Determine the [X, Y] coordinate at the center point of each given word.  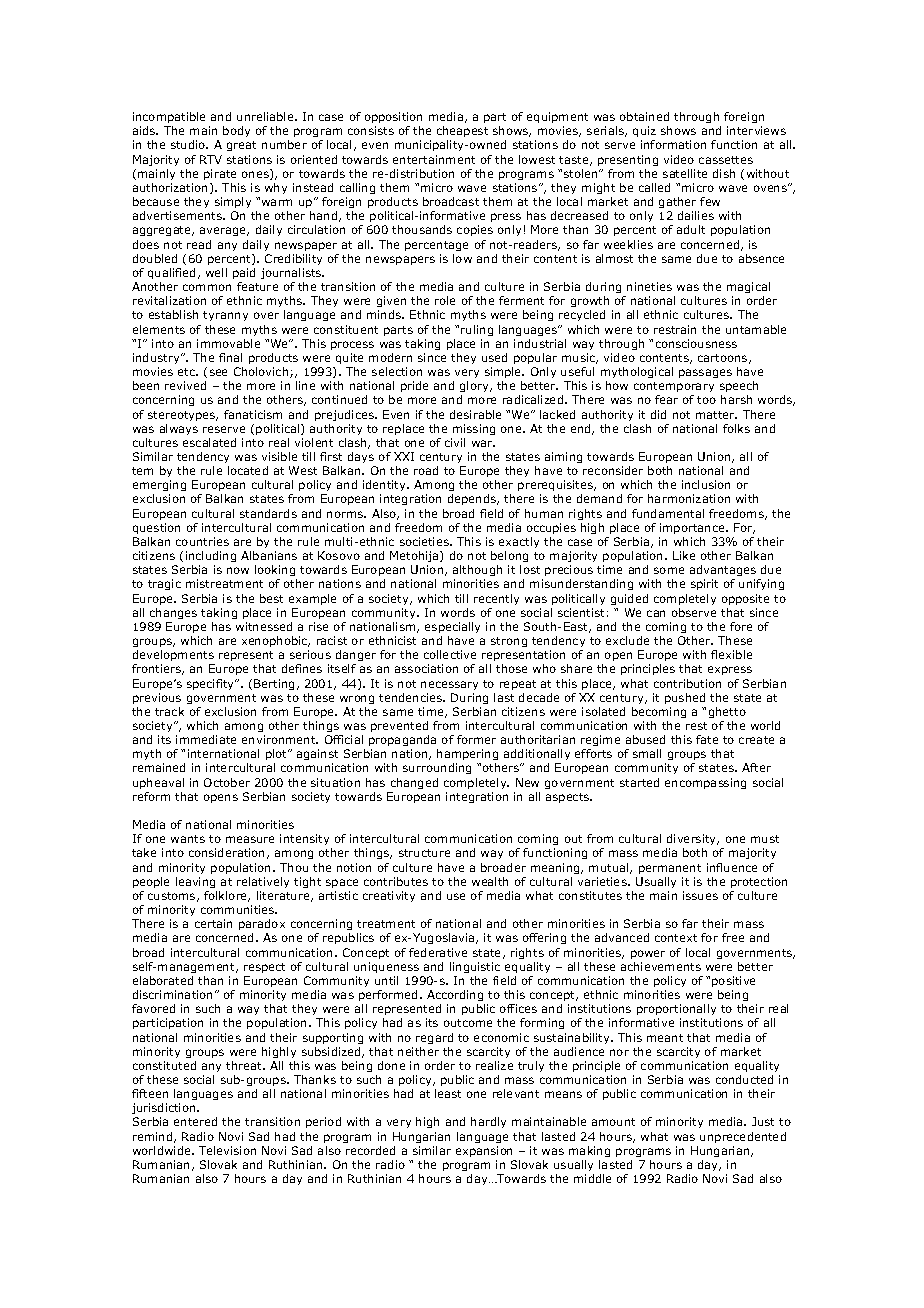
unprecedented [743, 1137]
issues [700, 895]
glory [475, 388]
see [218, 372]
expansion [484, 1151]
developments [174, 657]
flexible [731, 654]
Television [227, 1150]
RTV [211, 159]
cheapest [462, 133]
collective [450, 654]
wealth [490, 881]
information [673, 144]
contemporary [674, 389]
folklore [227, 896]
